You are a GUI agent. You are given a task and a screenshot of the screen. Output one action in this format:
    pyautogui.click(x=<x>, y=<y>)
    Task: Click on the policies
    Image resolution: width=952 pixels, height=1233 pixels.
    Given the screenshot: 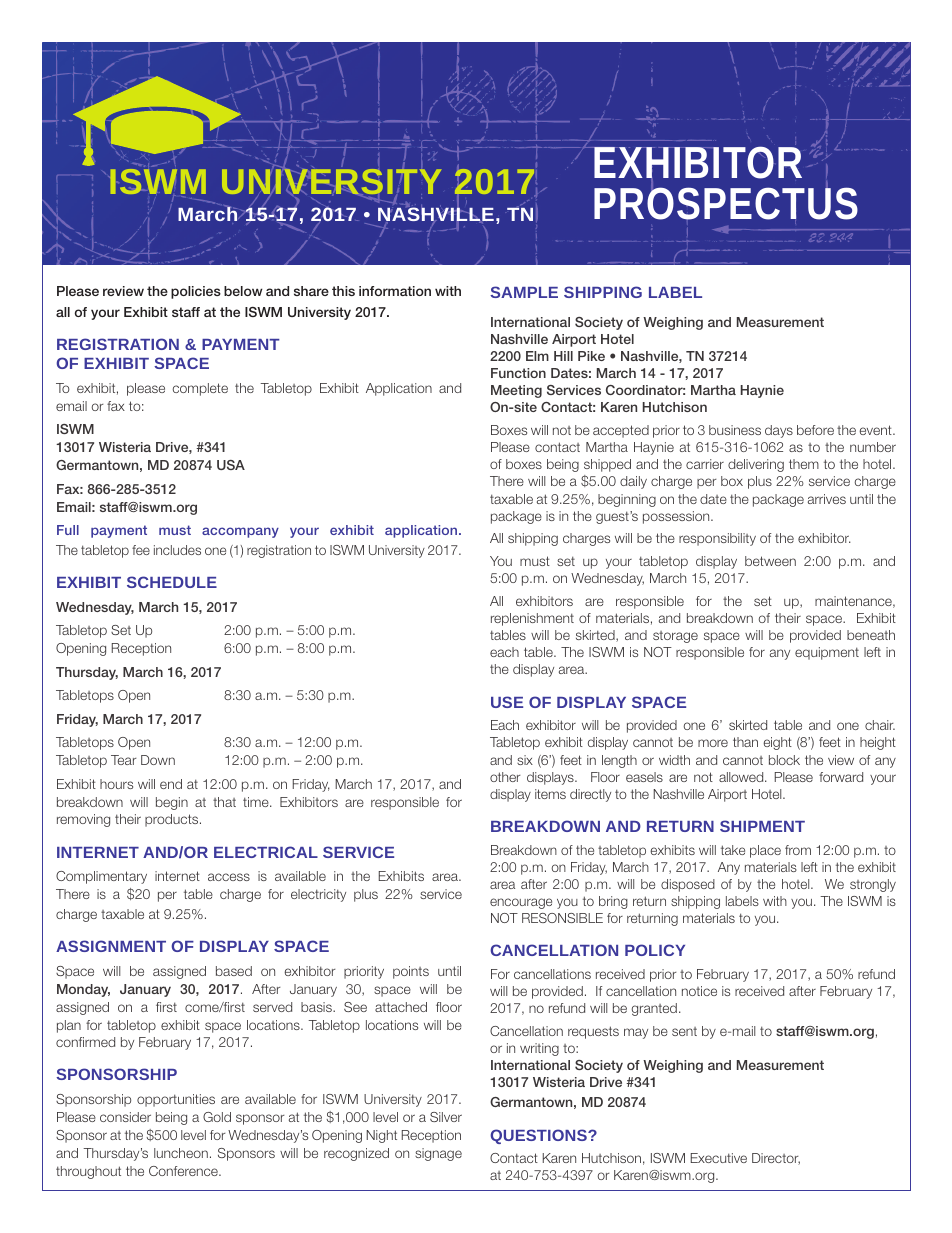 What is the action you would take?
    pyautogui.click(x=196, y=292)
